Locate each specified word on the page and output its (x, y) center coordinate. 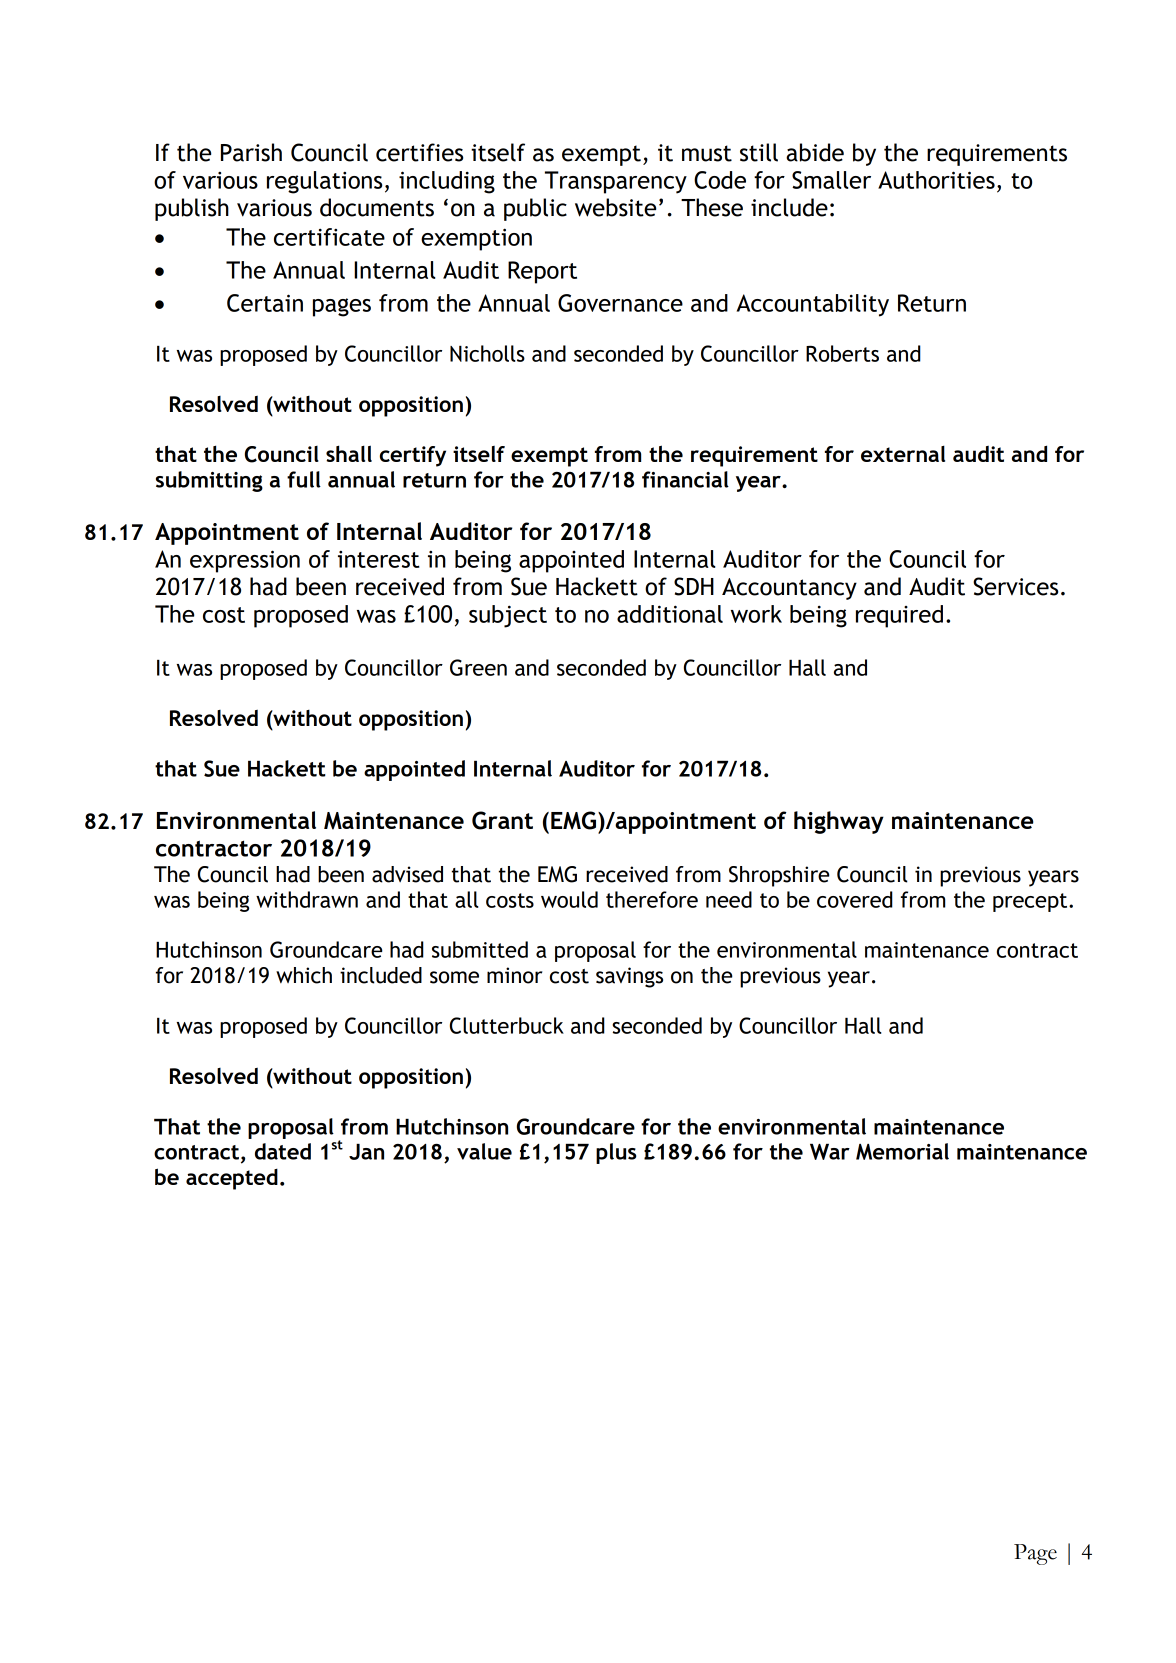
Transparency (616, 182)
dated (283, 1151)
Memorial (902, 1151)
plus (616, 1153)
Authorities (936, 180)
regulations (324, 182)
